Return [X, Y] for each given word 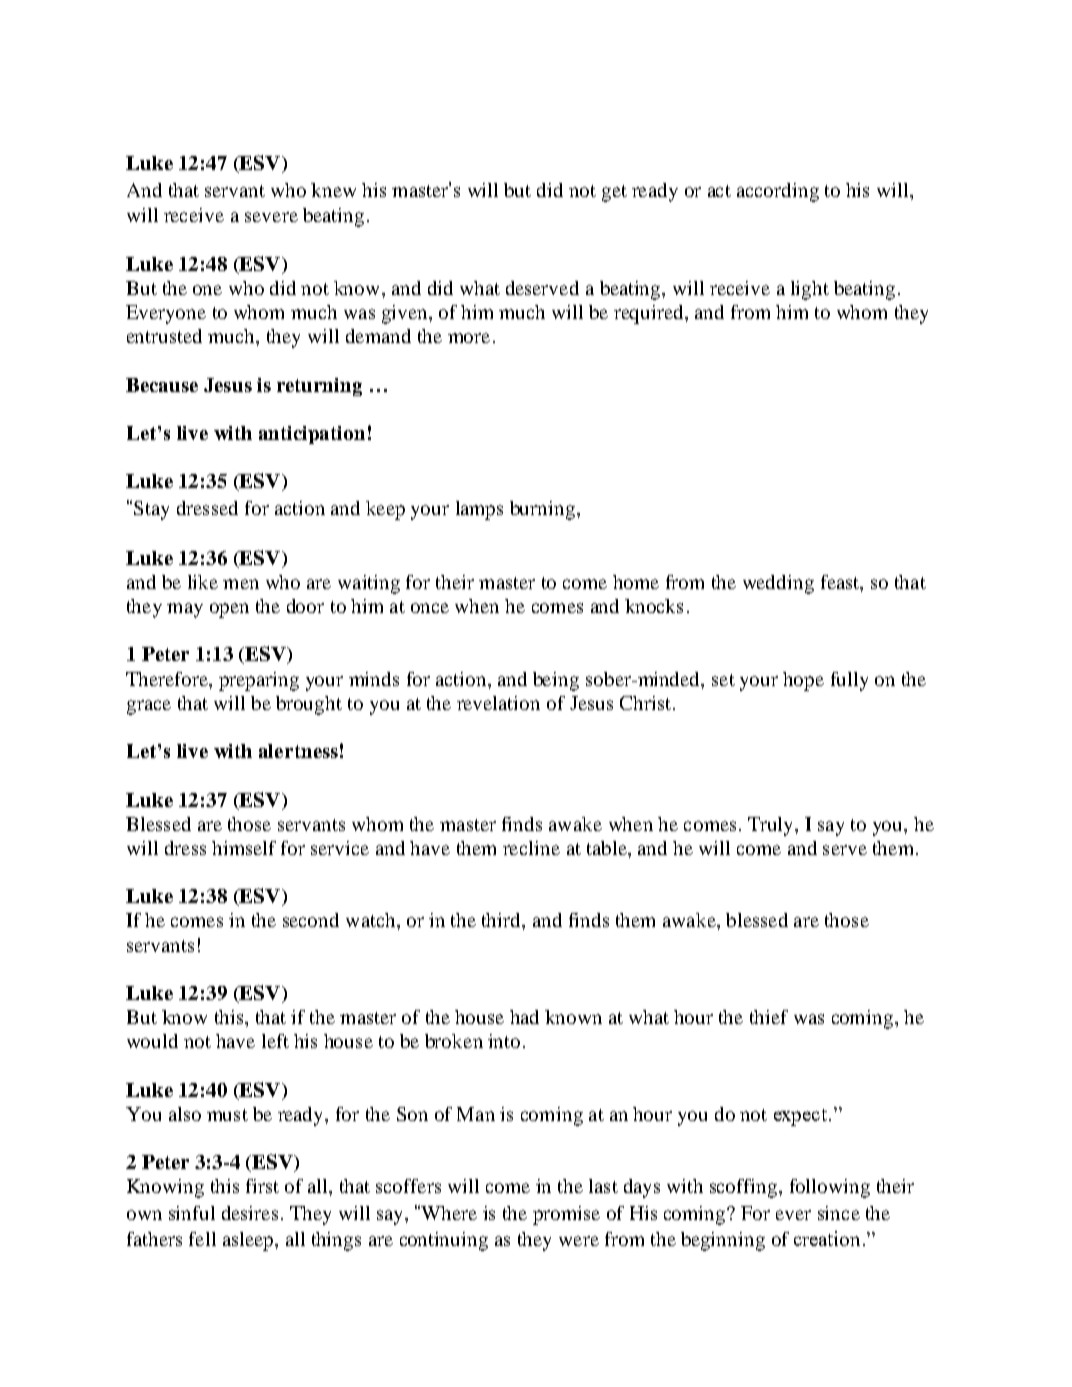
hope [803, 681]
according [778, 192]
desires [250, 1213]
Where [448, 1212]
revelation [498, 703]
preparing [259, 681]
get [614, 193]
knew [333, 190]
